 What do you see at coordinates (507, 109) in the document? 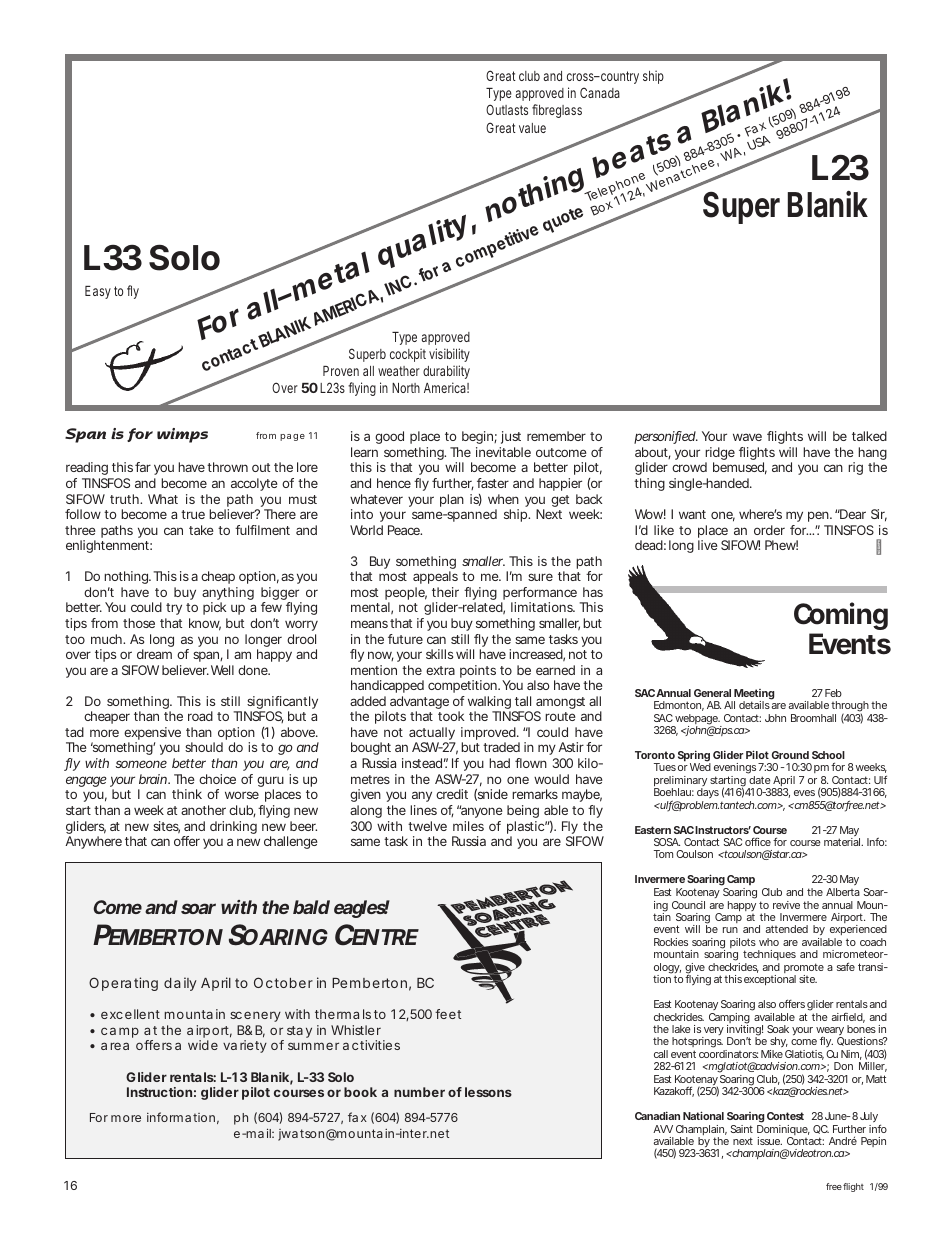
I see `Outlasts` at bounding box center [507, 109].
